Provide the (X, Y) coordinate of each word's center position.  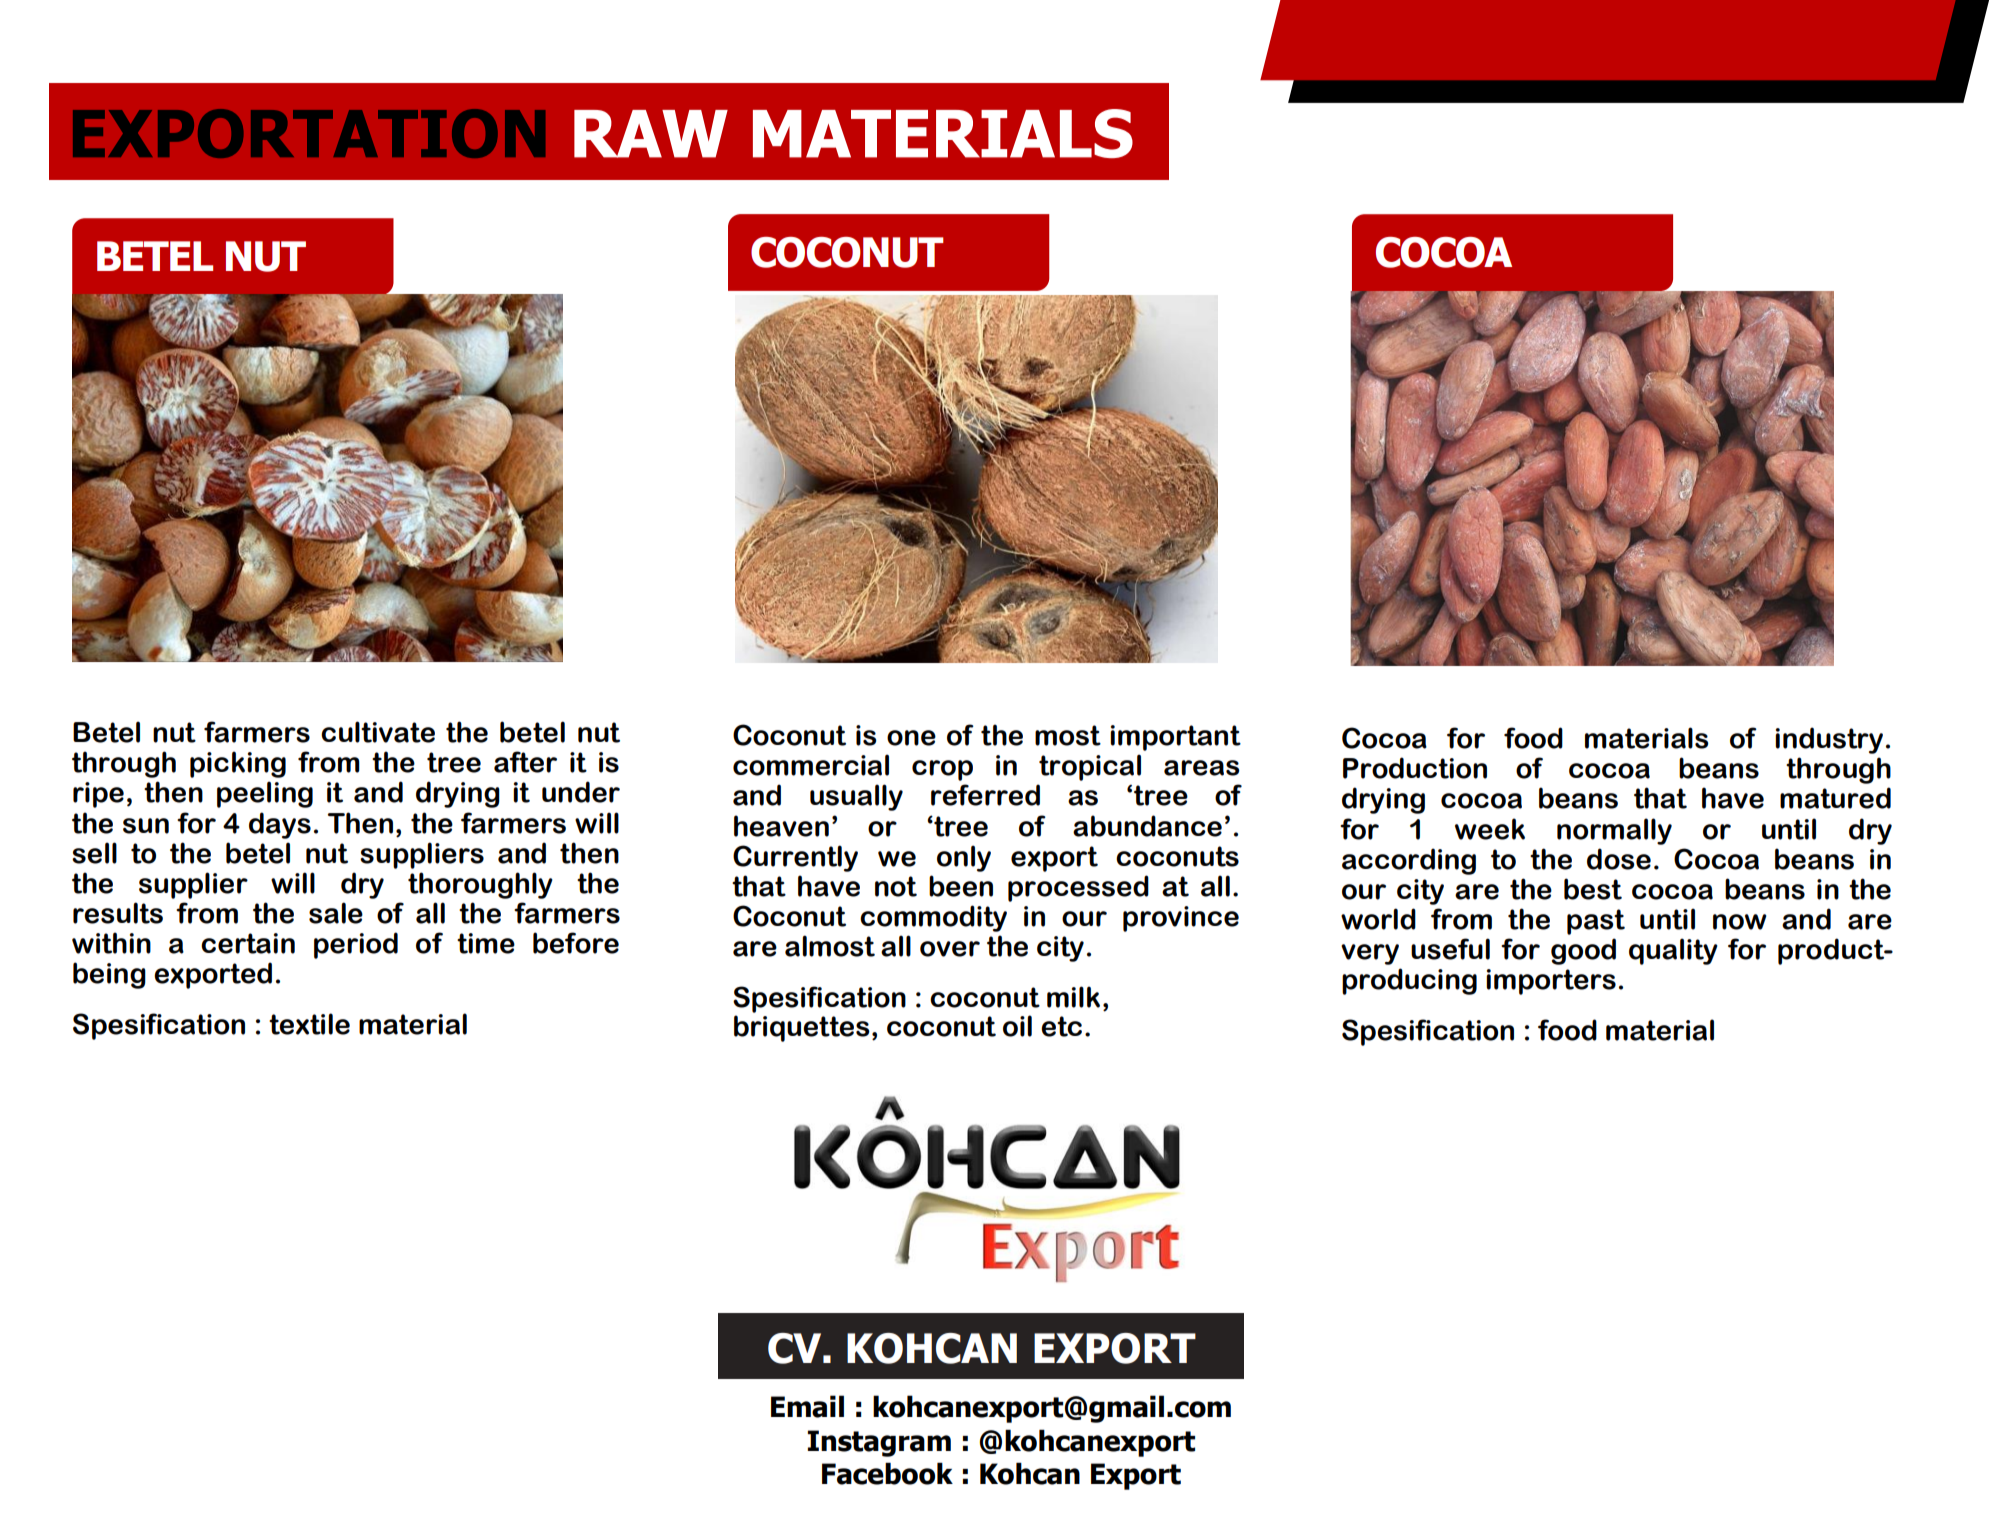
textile (309, 1024)
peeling (265, 794)
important (1175, 738)
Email (807, 1406)
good (1583, 951)
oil (1017, 1026)
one (911, 738)
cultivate (378, 732)
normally (1614, 831)
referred (985, 795)
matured (1835, 798)
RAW (651, 134)
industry (1829, 740)
